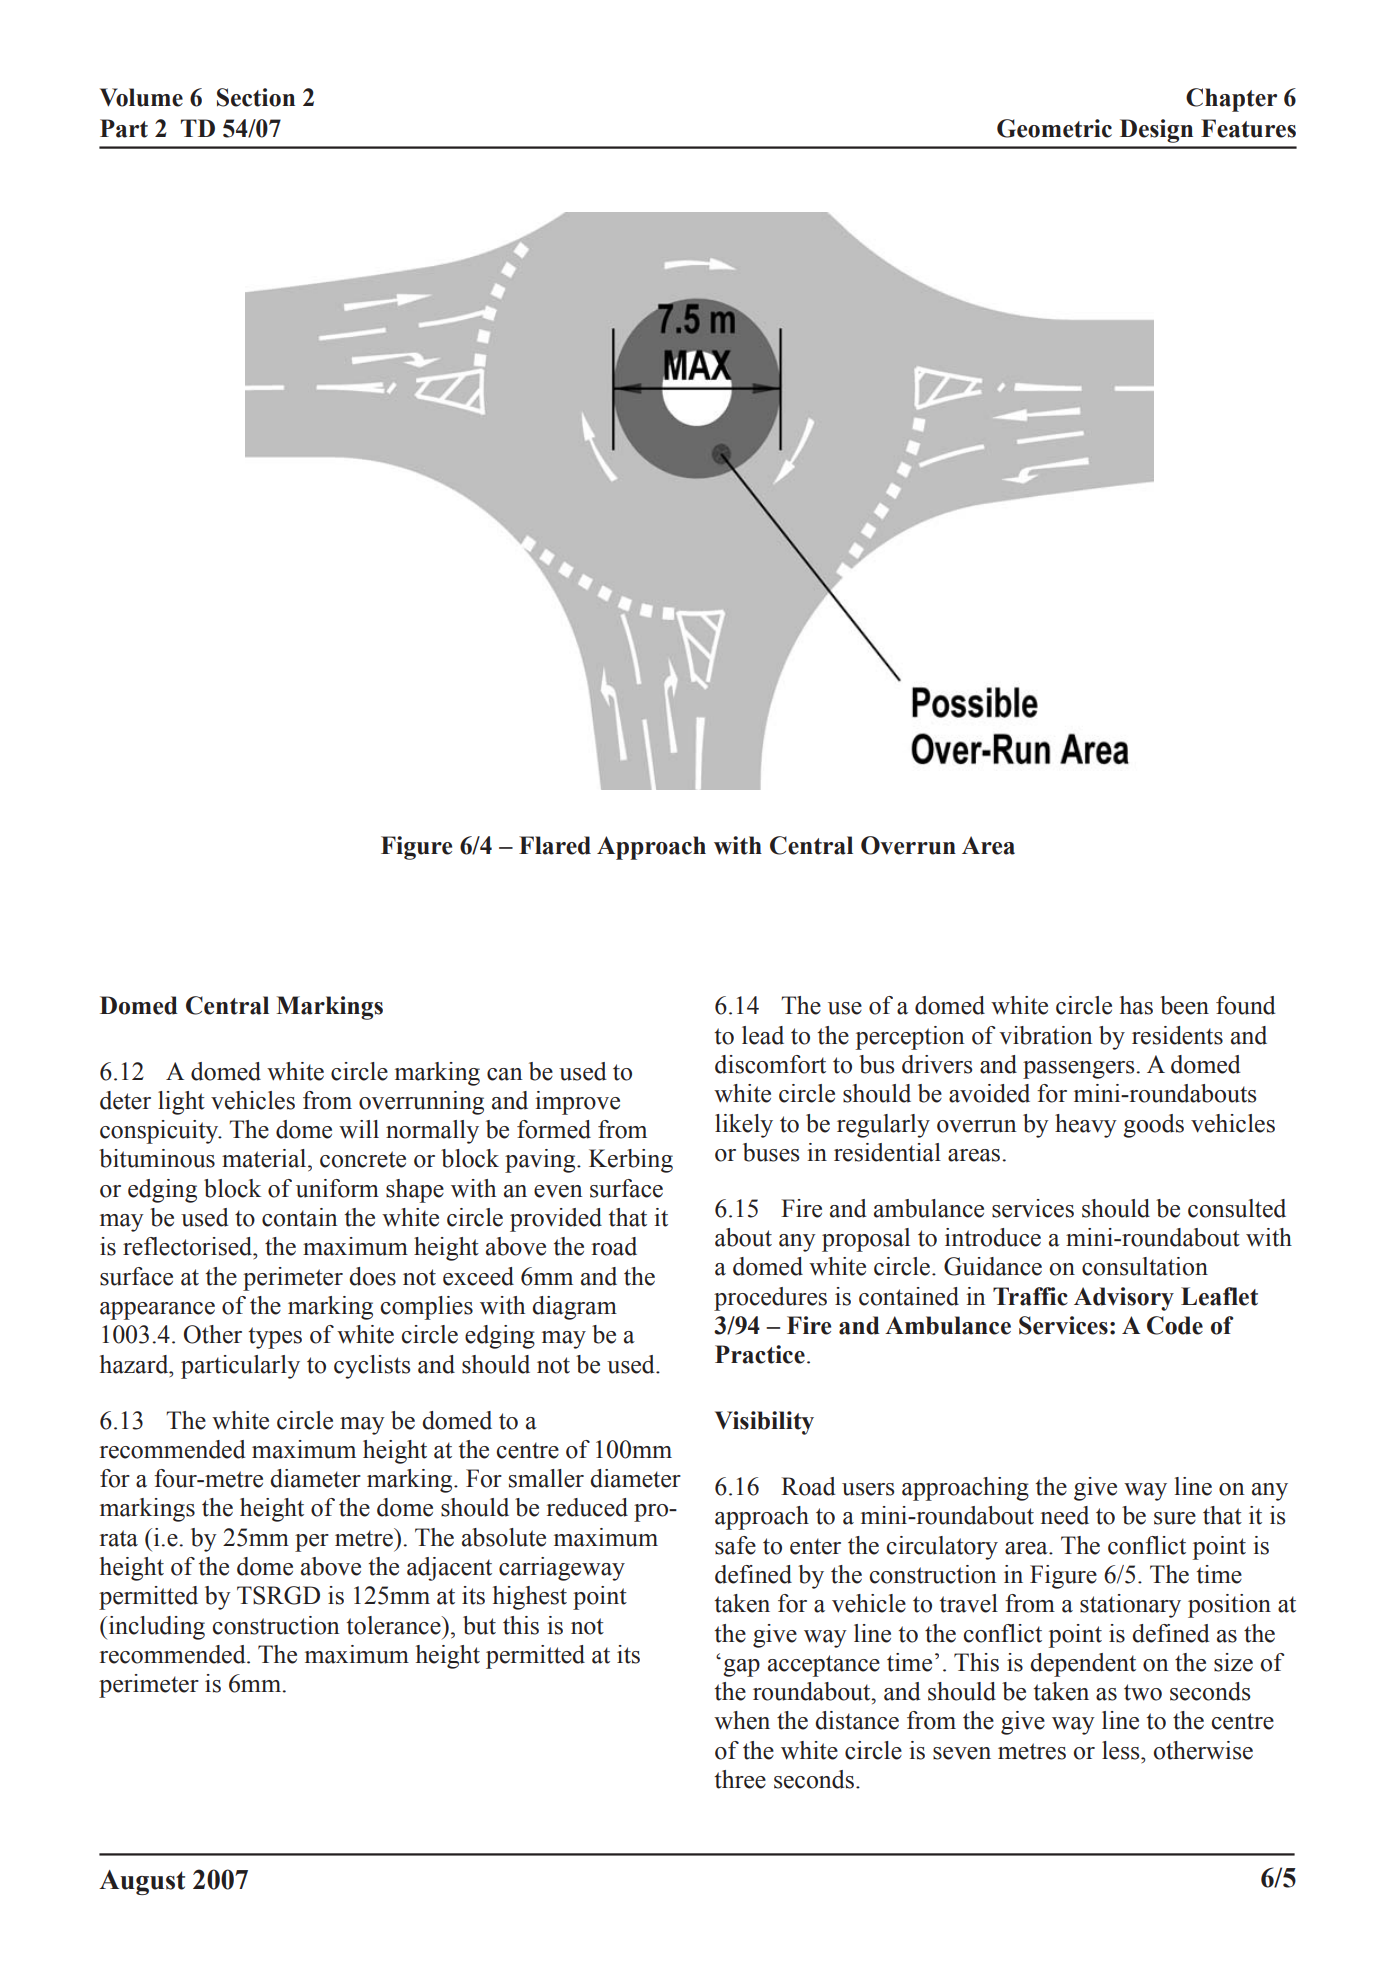 The image size is (1396, 1975). Describe the element at coordinates (1054, 128) in the screenshot. I see `Geometric` at that location.
